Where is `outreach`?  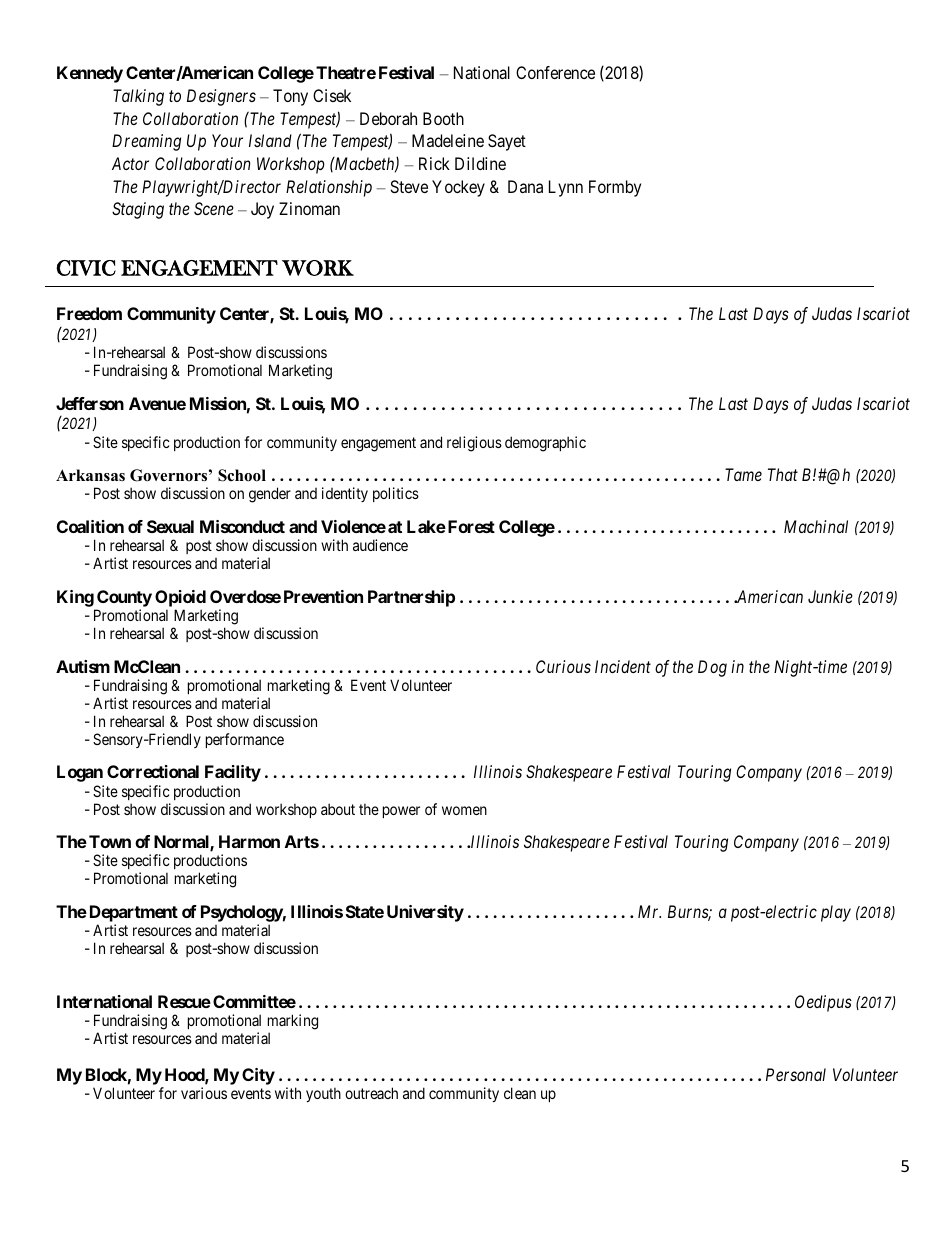
outreach is located at coordinates (371, 1093).
